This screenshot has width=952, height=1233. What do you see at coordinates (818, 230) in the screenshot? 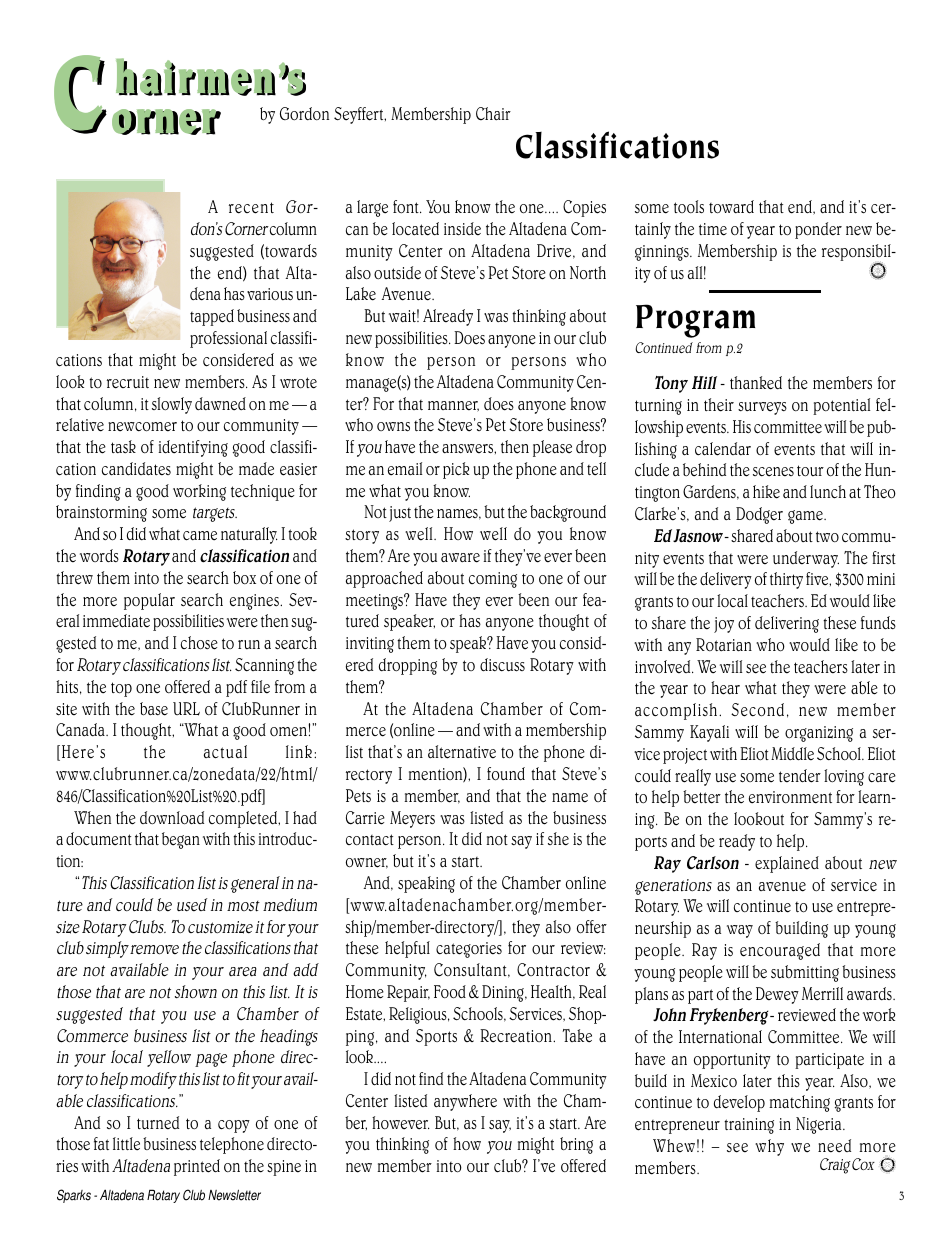
I see `ponder` at bounding box center [818, 230].
